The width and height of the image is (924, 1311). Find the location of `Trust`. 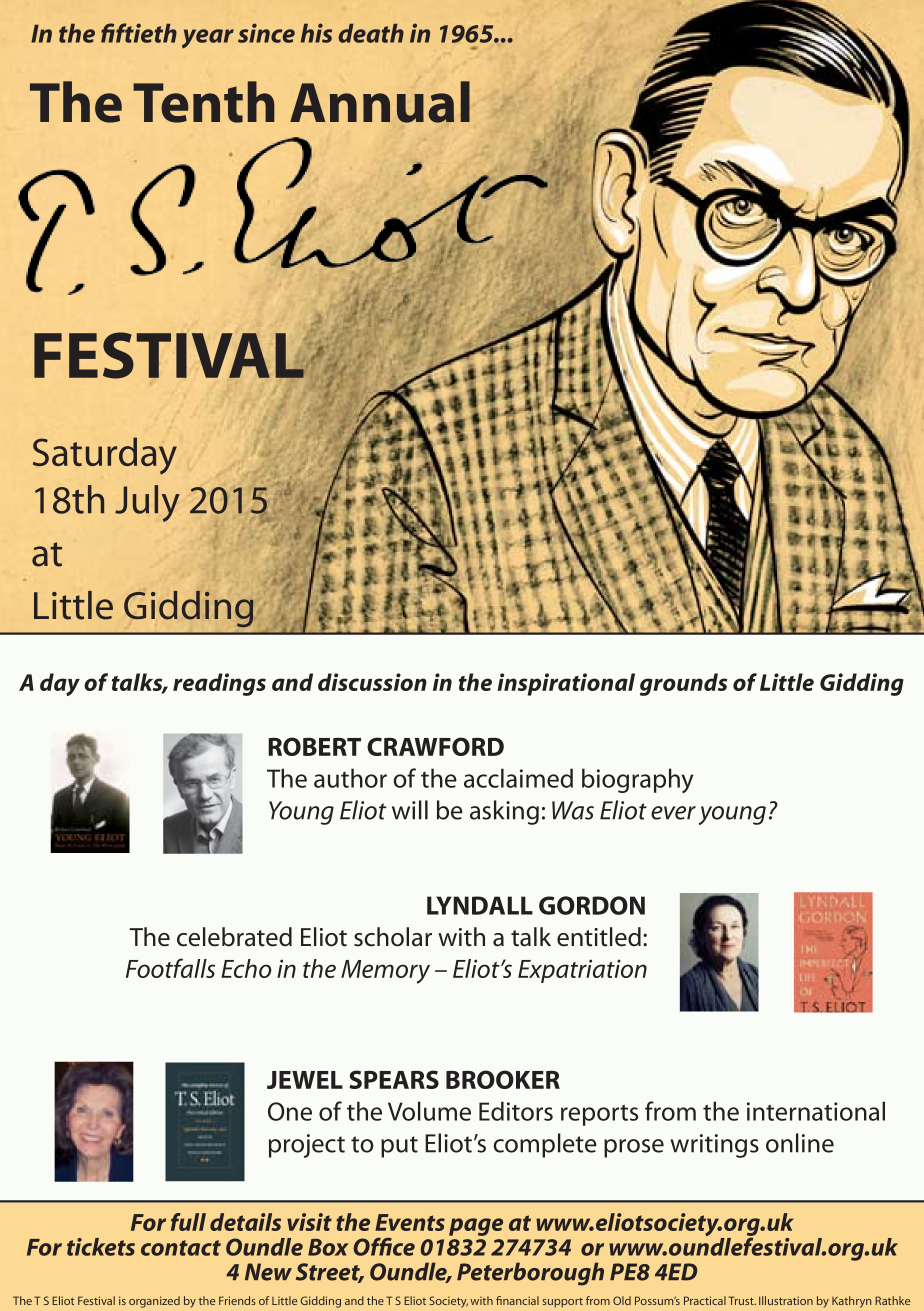

Trust is located at coordinates (742, 1300).
